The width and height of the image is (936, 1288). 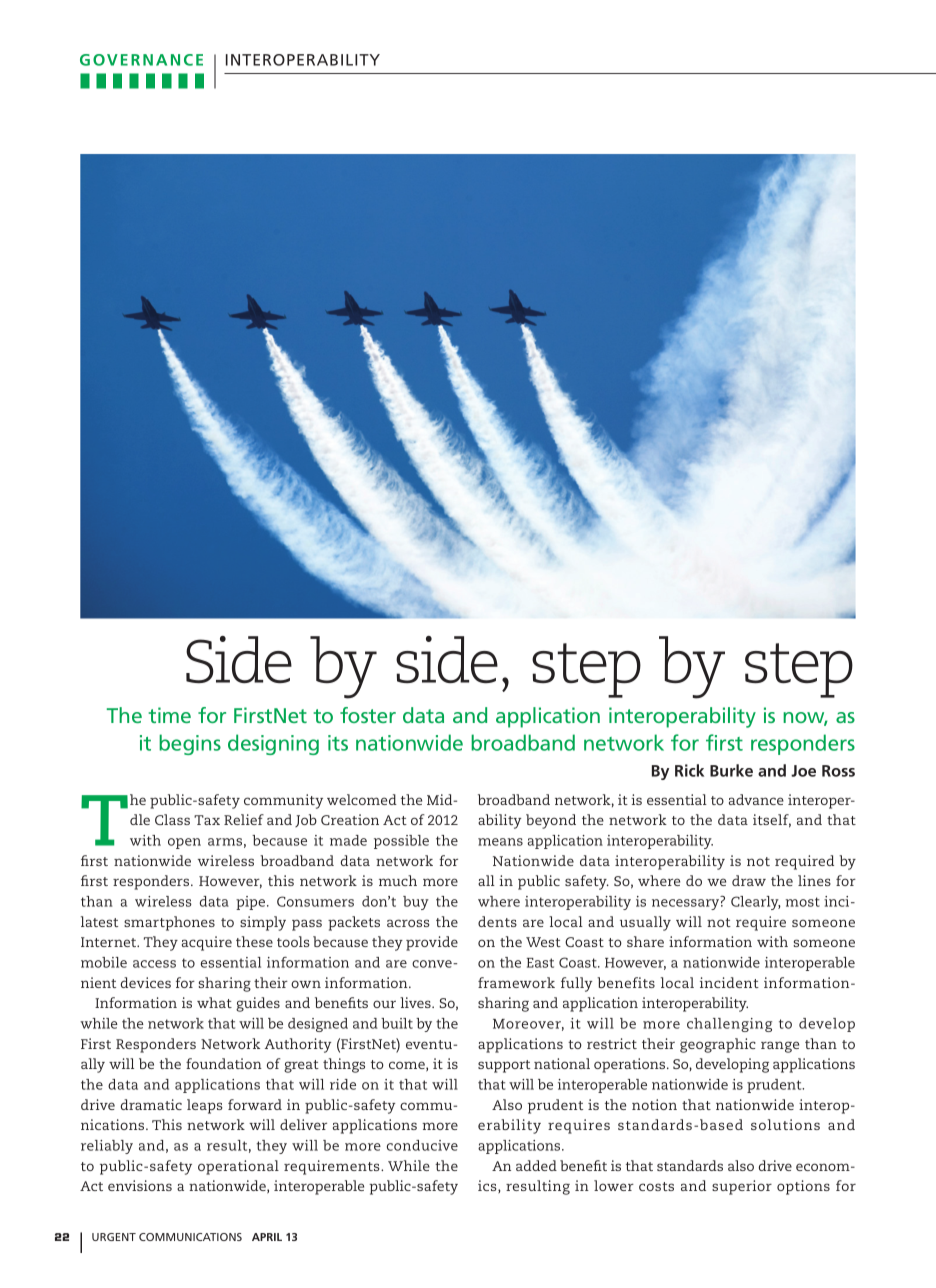 What do you see at coordinates (190, 744) in the image?
I see `begins` at bounding box center [190, 744].
